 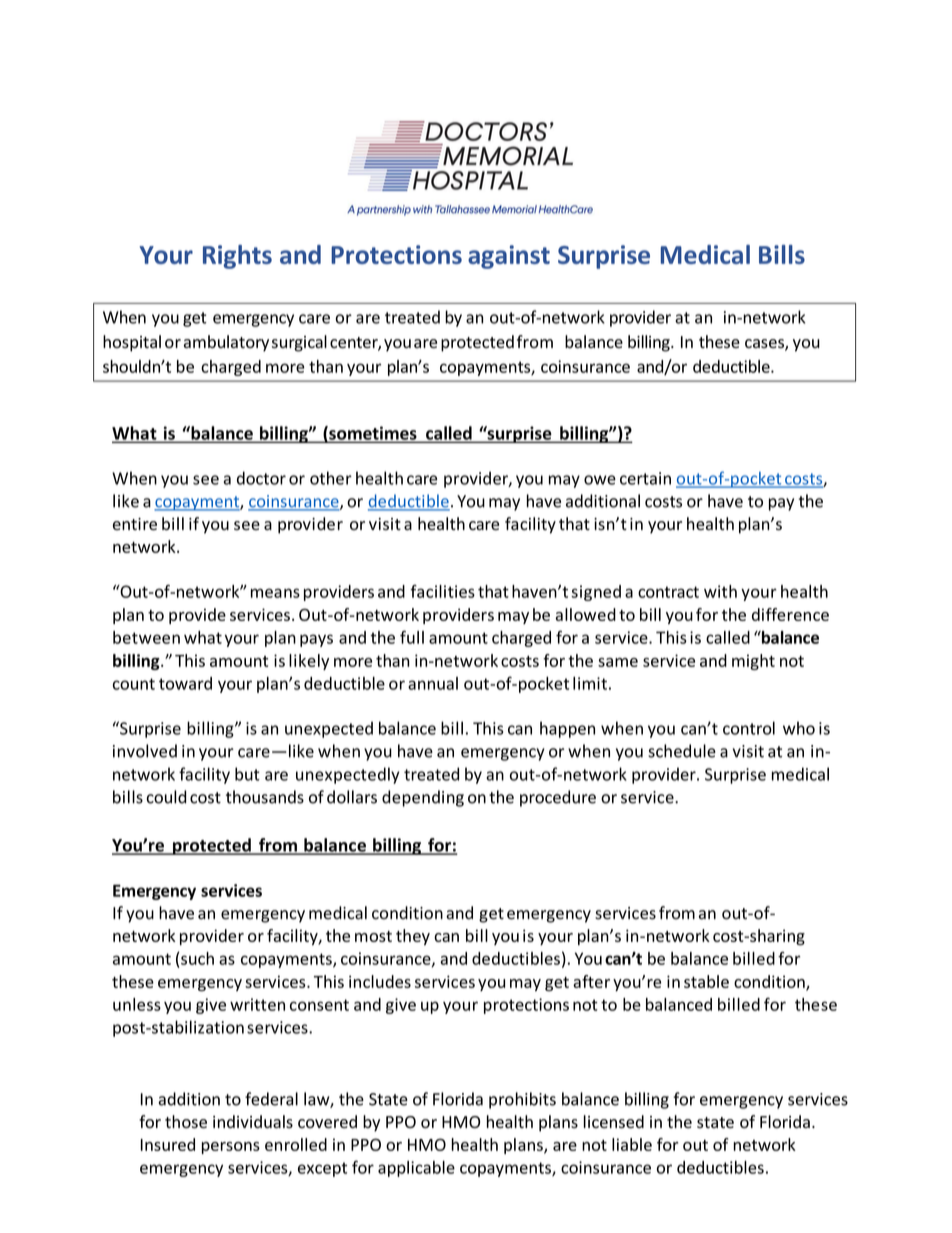 I want to click on persons, so click(x=231, y=1148).
